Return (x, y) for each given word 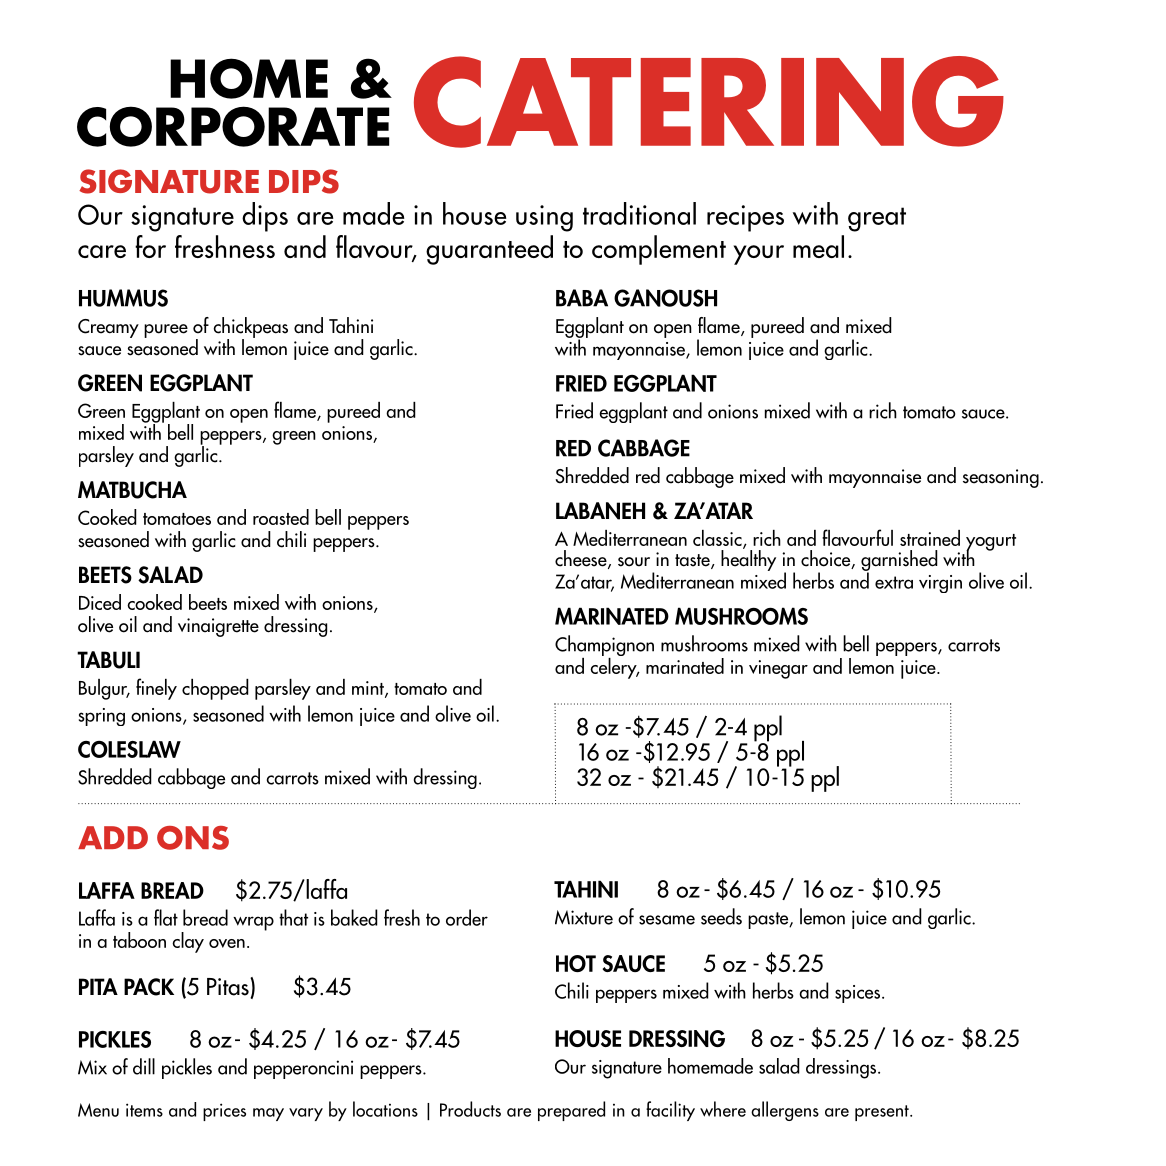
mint (369, 689)
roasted (281, 517)
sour (634, 562)
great (877, 219)
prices (224, 1112)
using (544, 218)
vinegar (778, 669)
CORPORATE (233, 126)
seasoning (1001, 478)
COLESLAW (129, 749)
